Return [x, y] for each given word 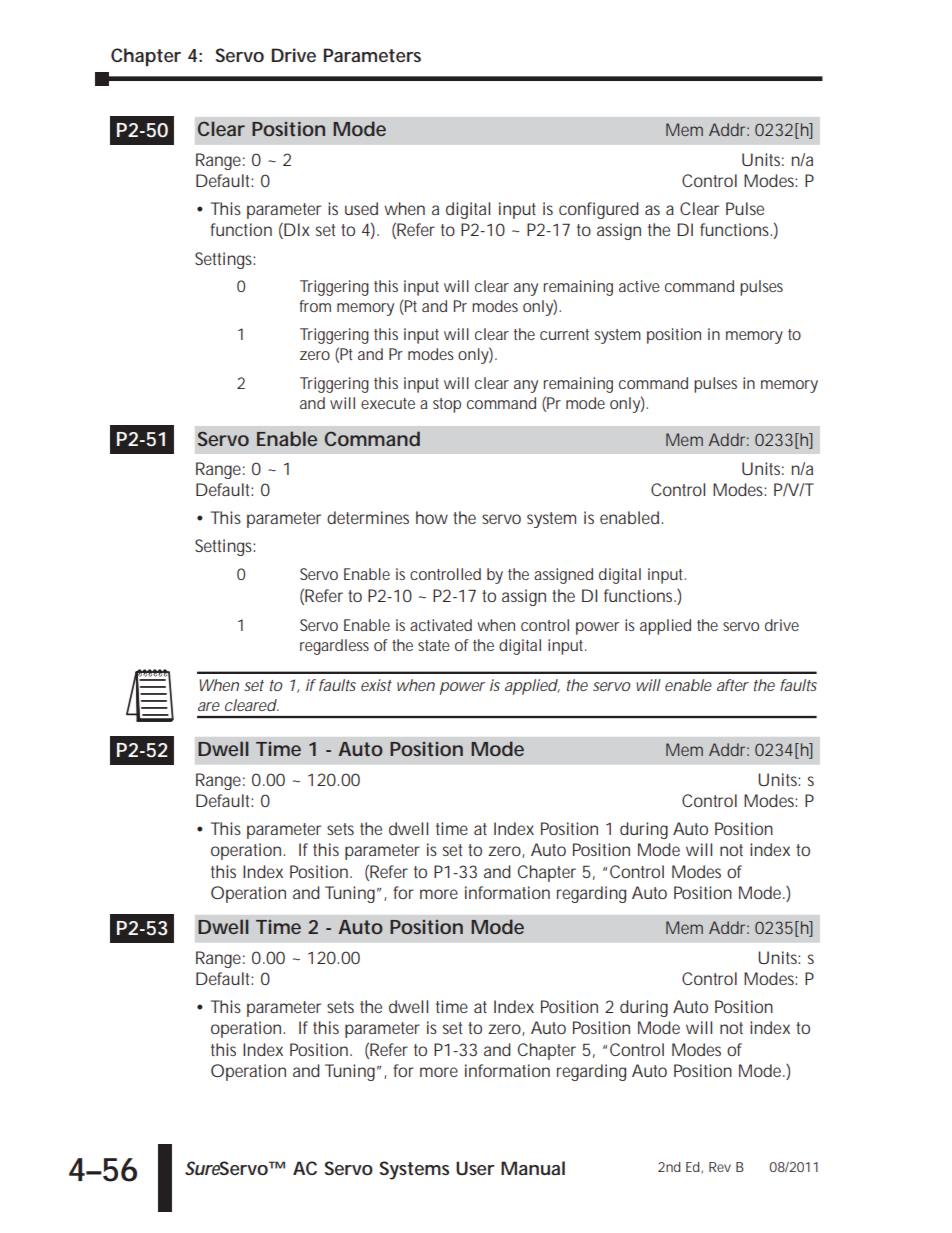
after [733, 685]
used [361, 208]
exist [376, 685]
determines [368, 517]
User [475, 1168]
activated [441, 625]
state [434, 645]
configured [599, 210]
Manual [533, 1168]
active [639, 286]
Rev [720, 1167]
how [432, 517]
